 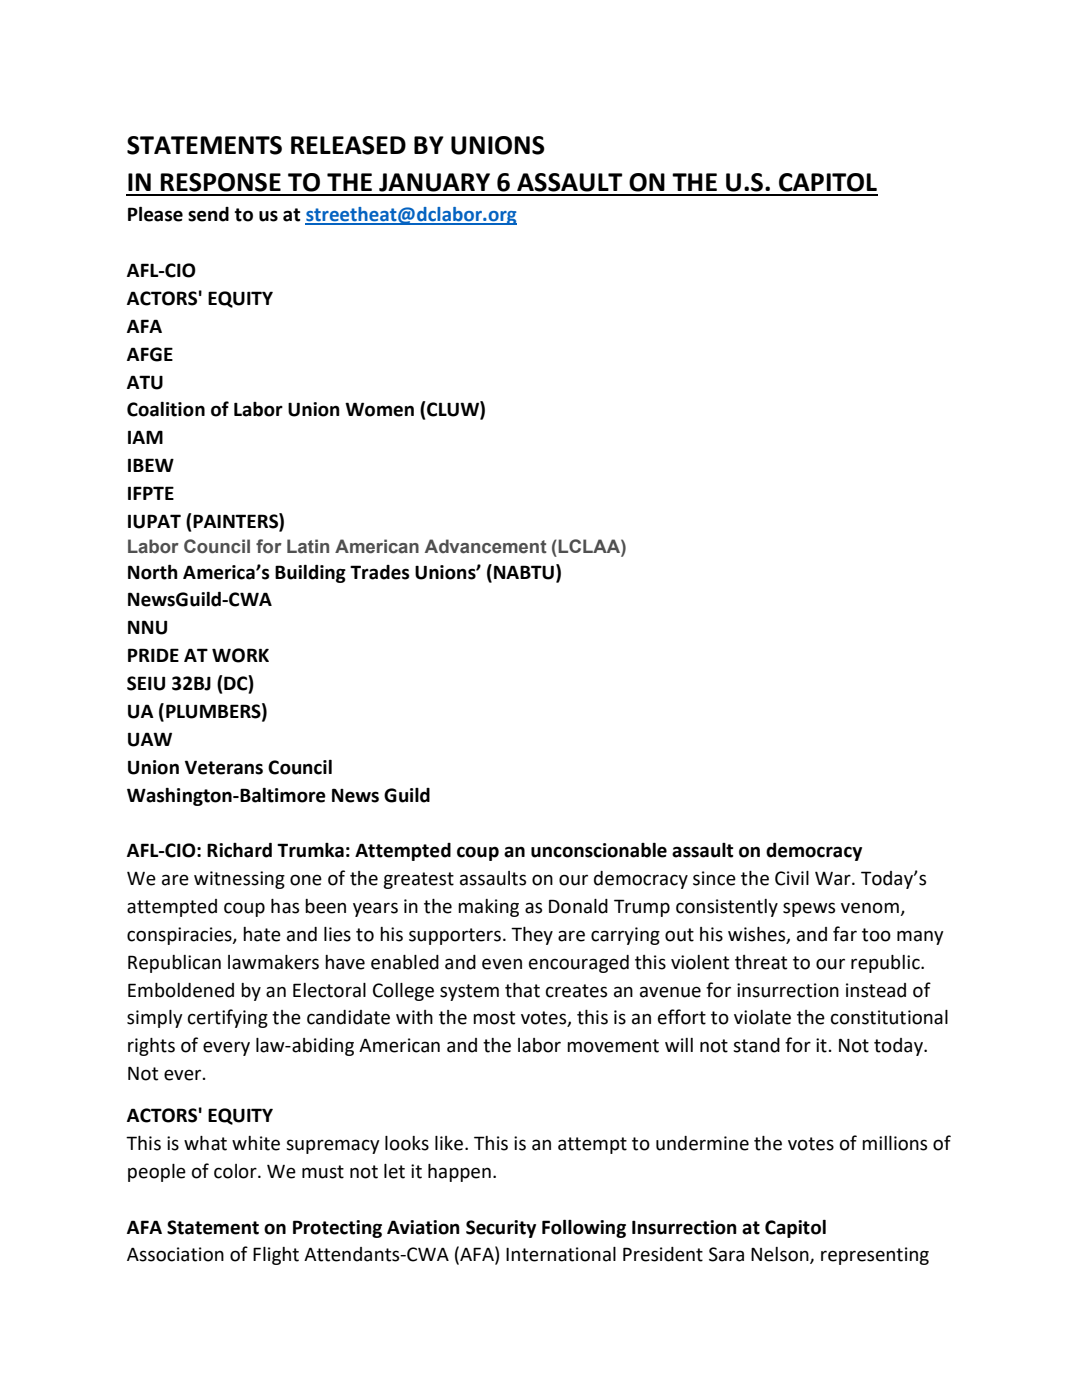 I want to click on RELEASED, so click(x=348, y=145).
